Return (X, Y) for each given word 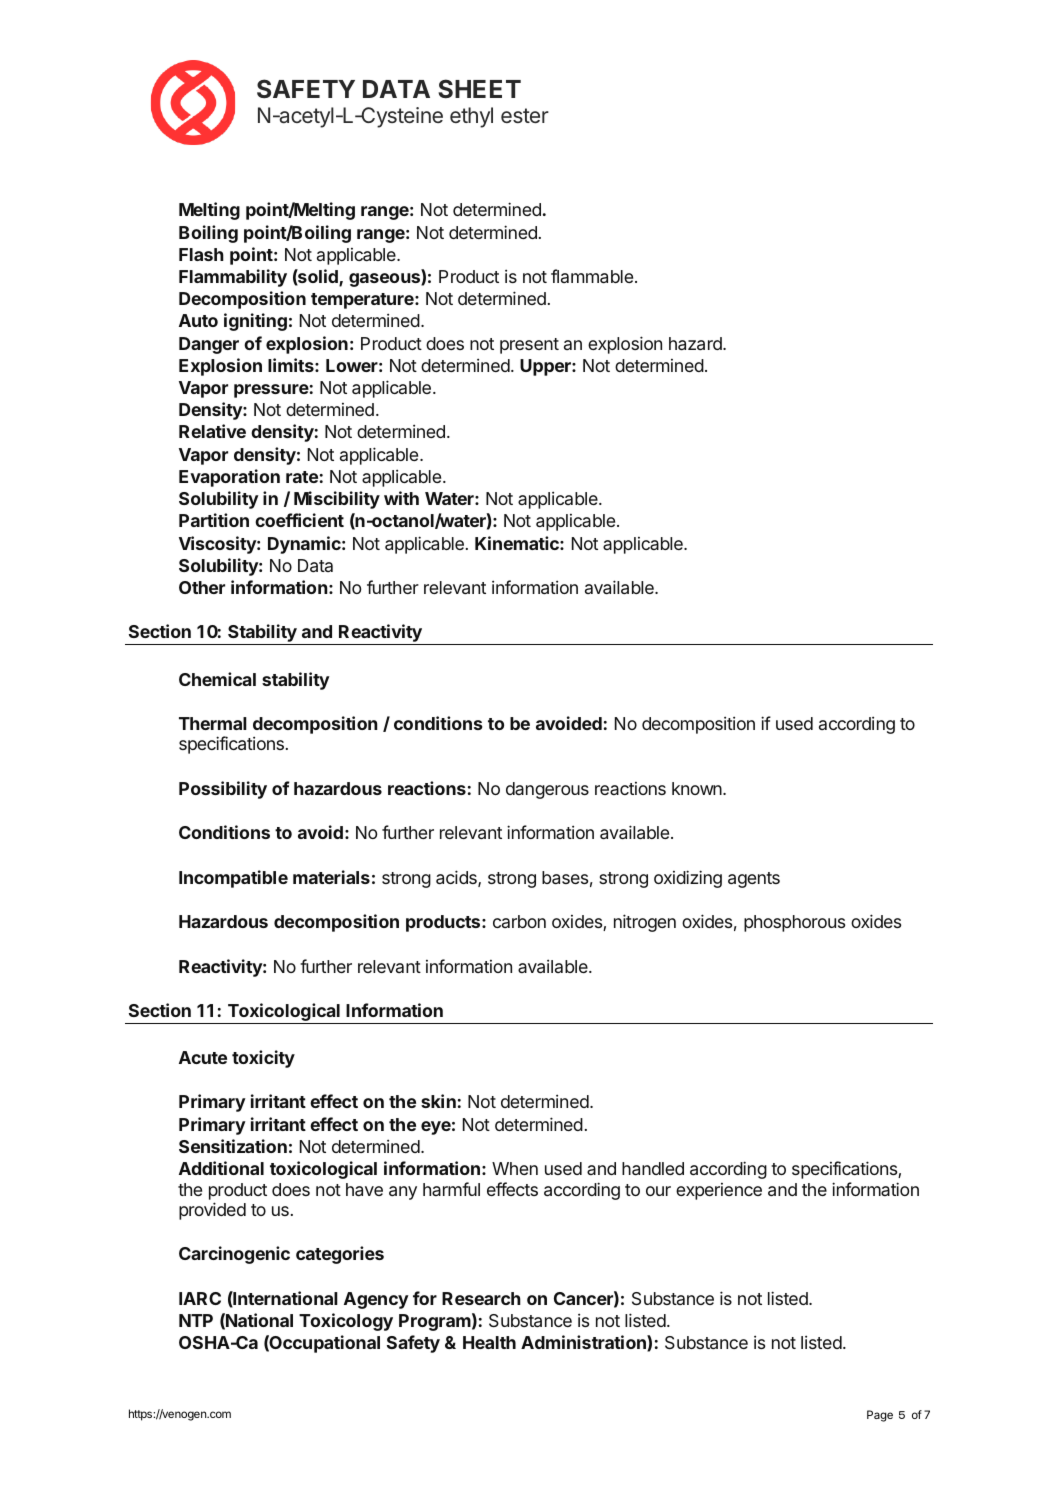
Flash (201, 254)
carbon (519, 921)
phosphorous (794, 923)
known (698, 788)
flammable (593, 276)
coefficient (299, 520)
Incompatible (233, 879)
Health (489, 1342)
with (401, 498)
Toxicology (346, 1322)
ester (525, 115)
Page (880, 1416)
